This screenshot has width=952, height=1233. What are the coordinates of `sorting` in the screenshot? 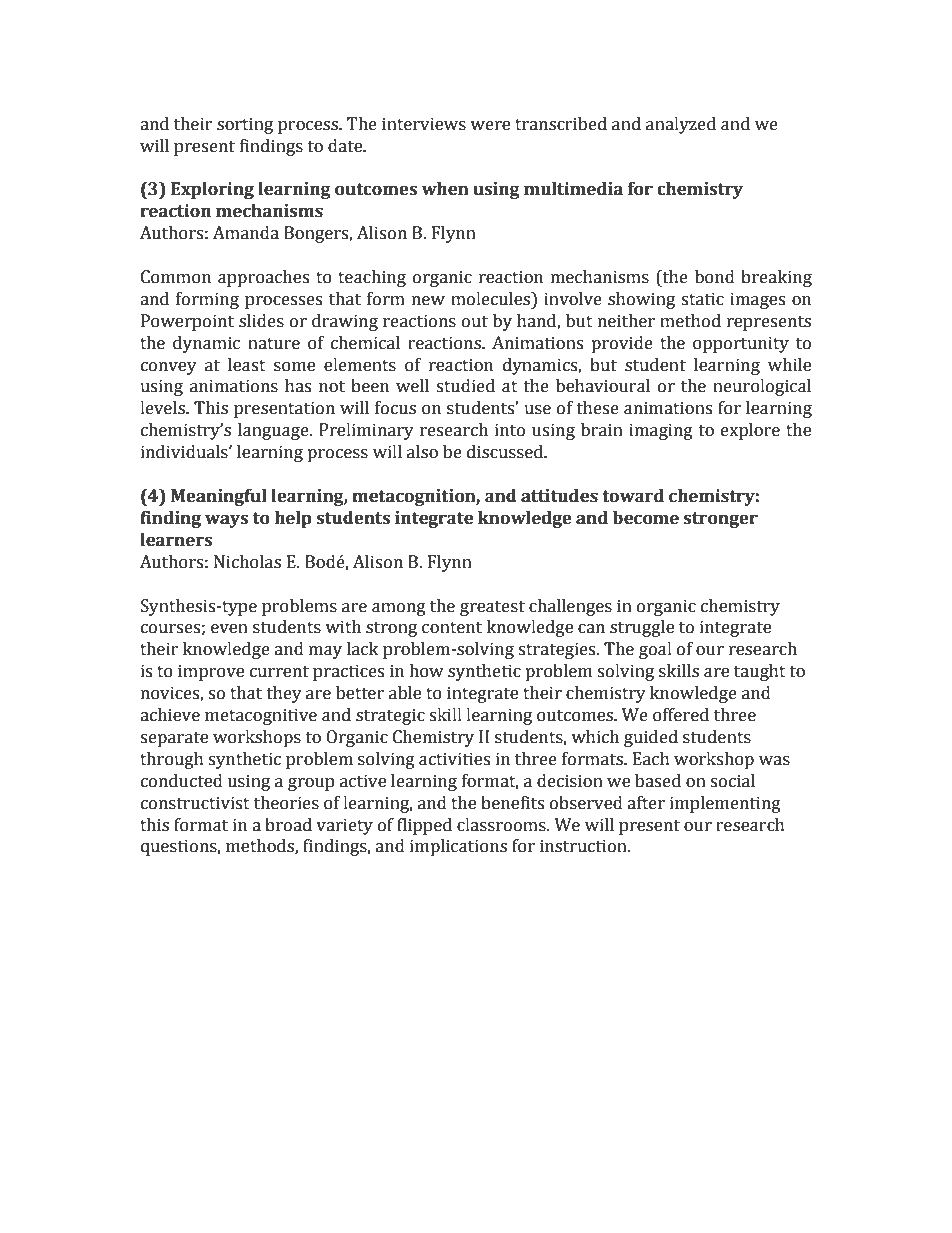 It's located at (245, 125).
